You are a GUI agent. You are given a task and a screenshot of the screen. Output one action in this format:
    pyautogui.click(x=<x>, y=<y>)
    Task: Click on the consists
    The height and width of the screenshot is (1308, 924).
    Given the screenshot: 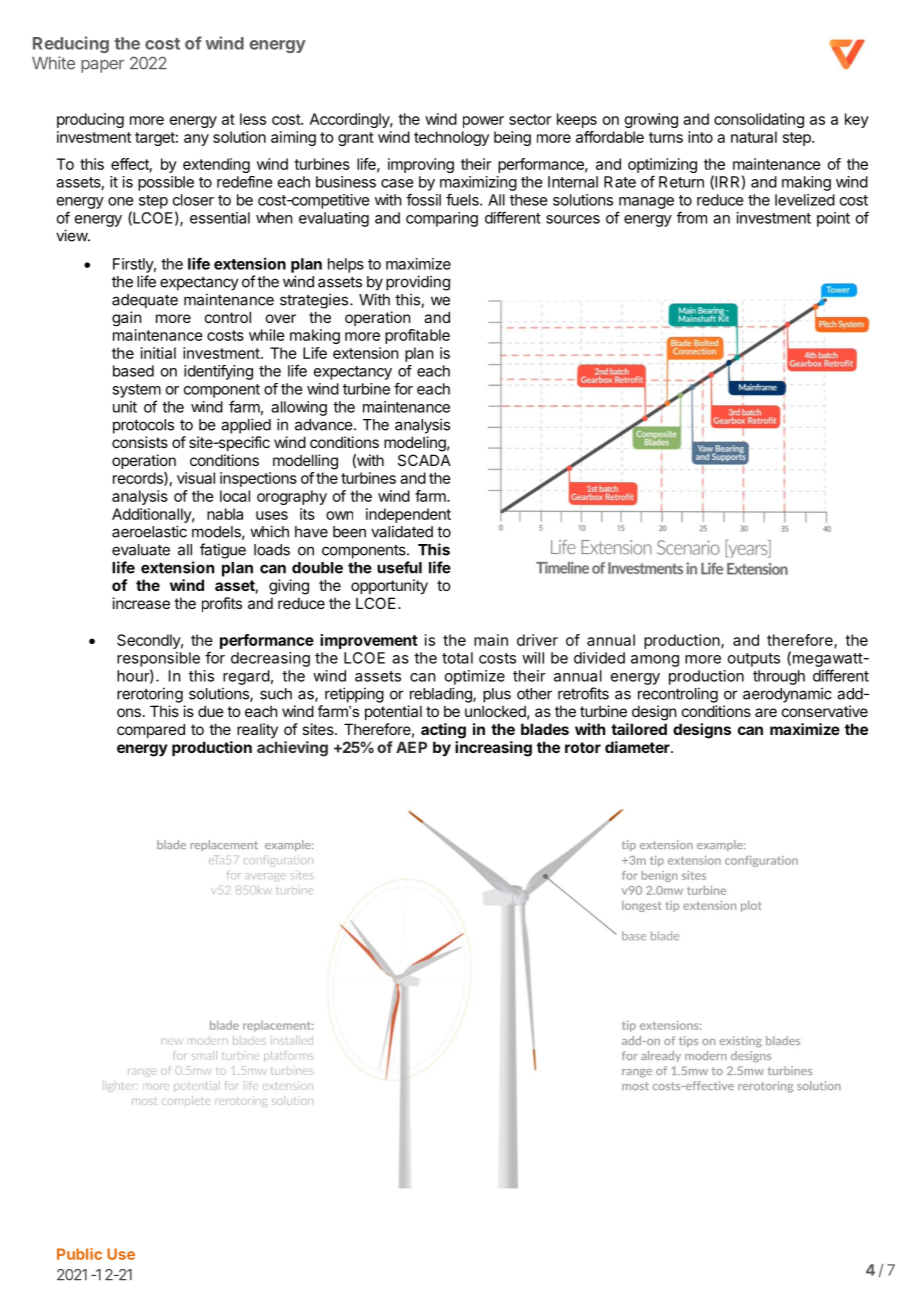 What is the action you would take?
    pyautogui.click(x=140, y=442)
